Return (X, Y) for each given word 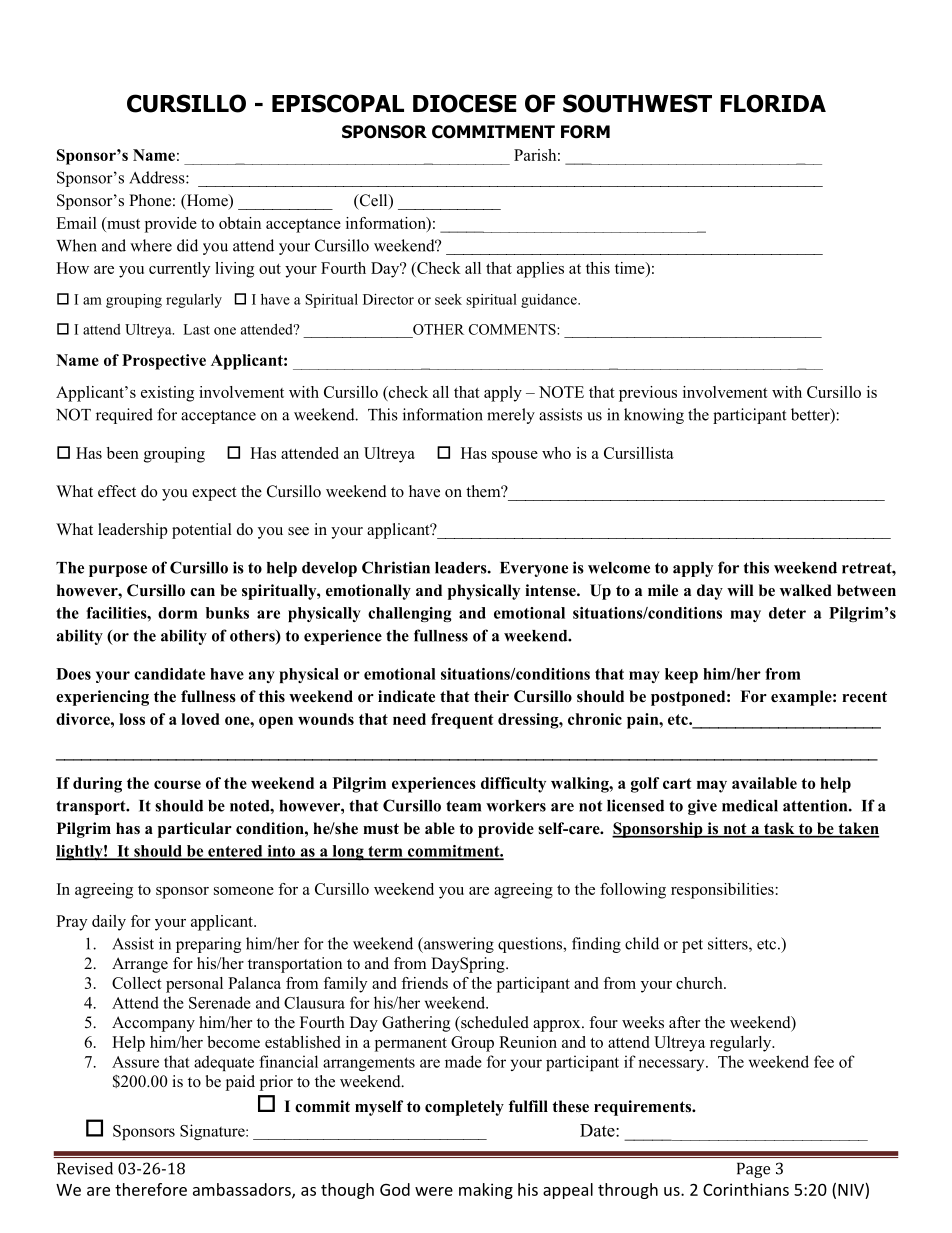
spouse (515, 457)
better (811, 415)
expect (214, 494)
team (463, 806)
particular (195, 830)
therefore (151, 1189)
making (486, 1191)
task (779, 829)
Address (158, 177)
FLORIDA (773, 103)
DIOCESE (465, 103)
